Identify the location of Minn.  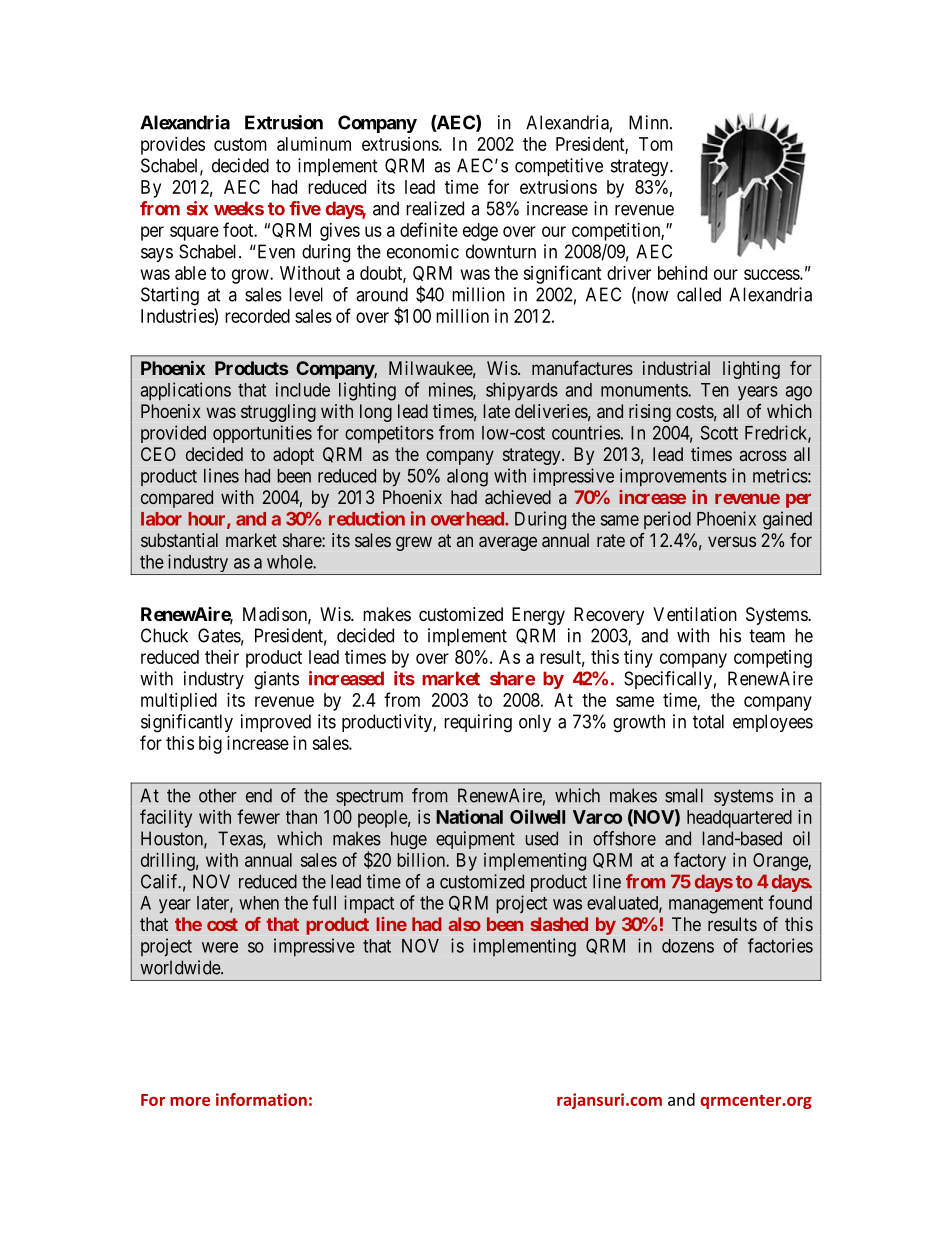
(650, 122).
